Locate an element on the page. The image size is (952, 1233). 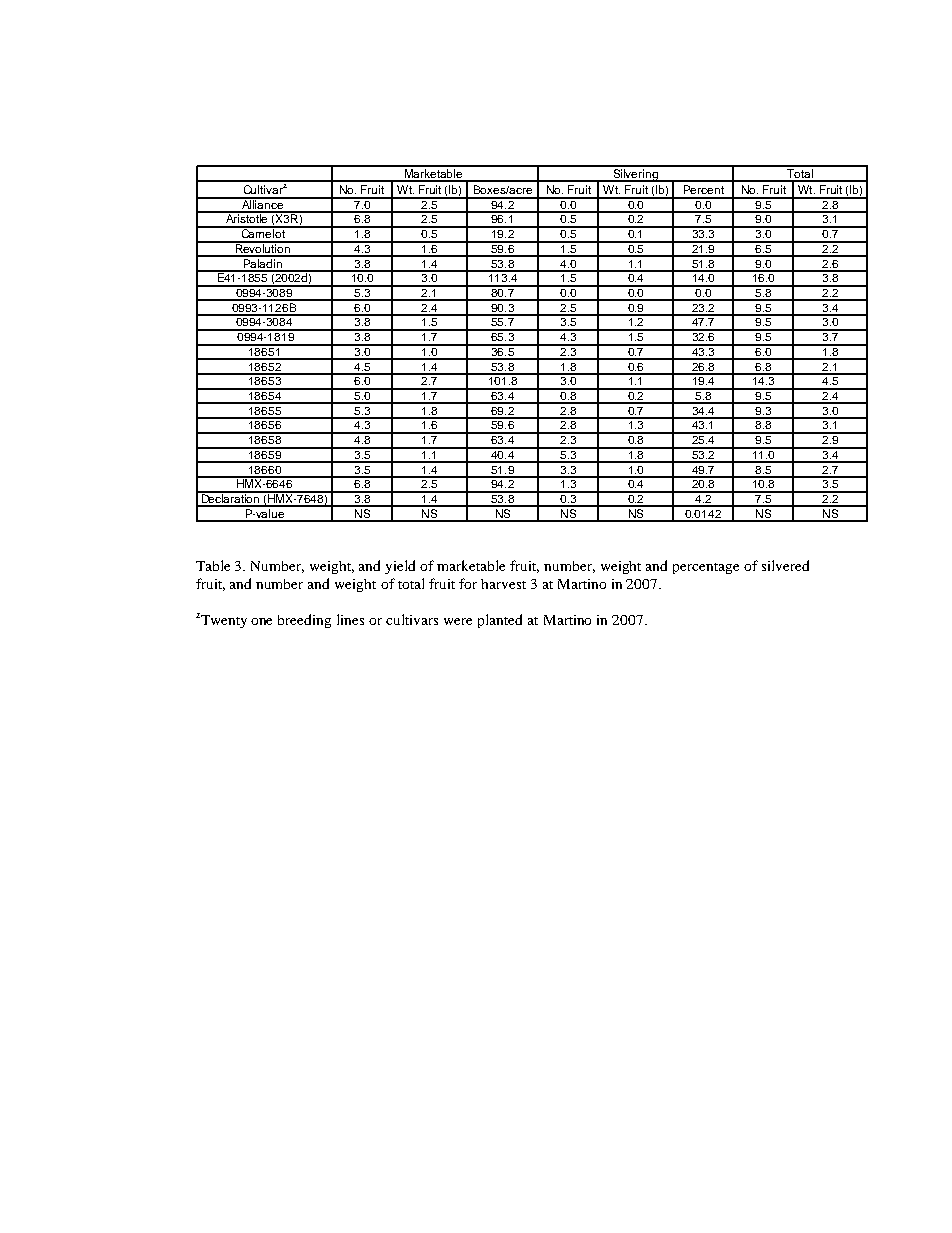
one is located at coordinates (261, 621).
